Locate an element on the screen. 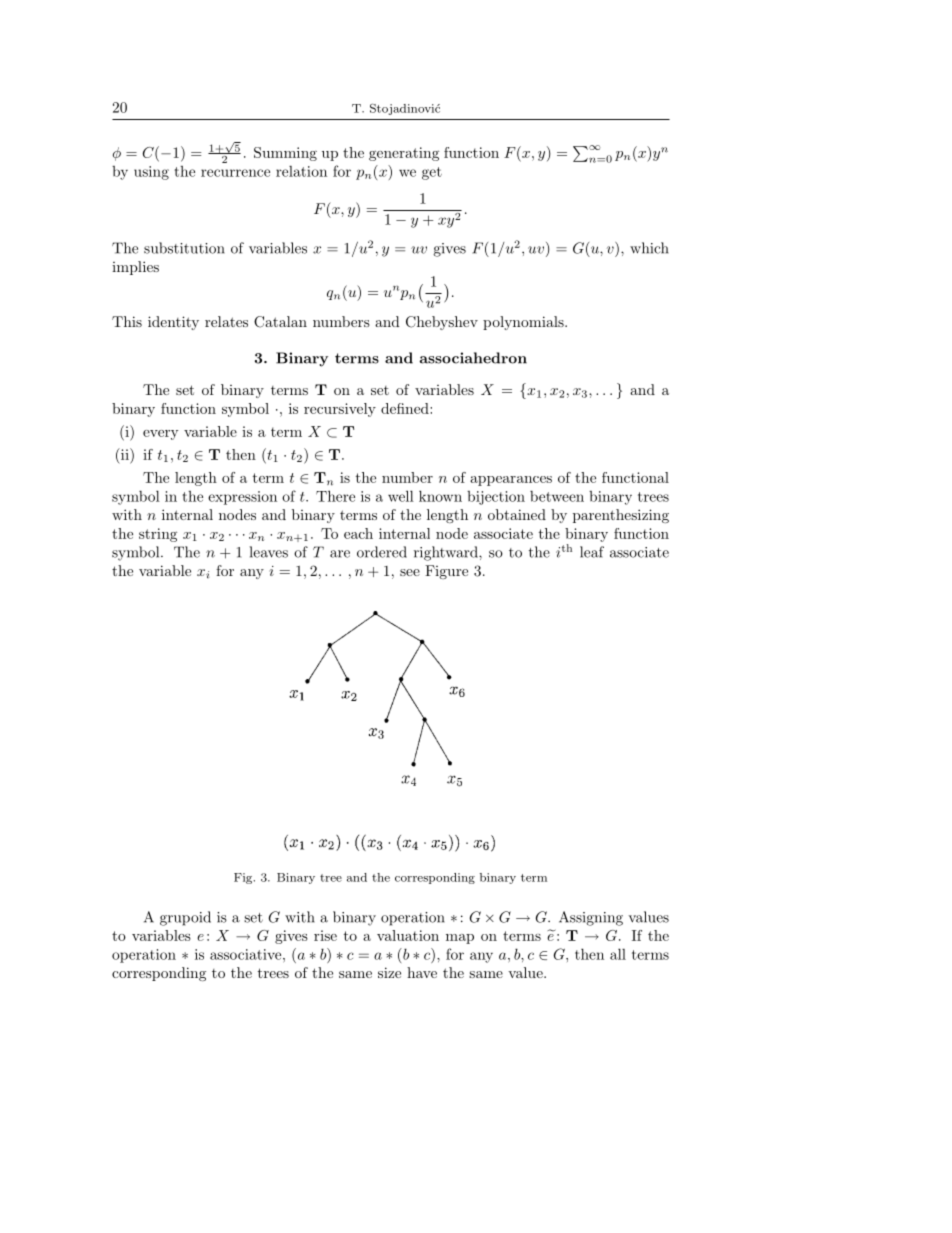 The height and width of the screenshot is (1233, 952). ordered is located at coordinates (382, 552).
